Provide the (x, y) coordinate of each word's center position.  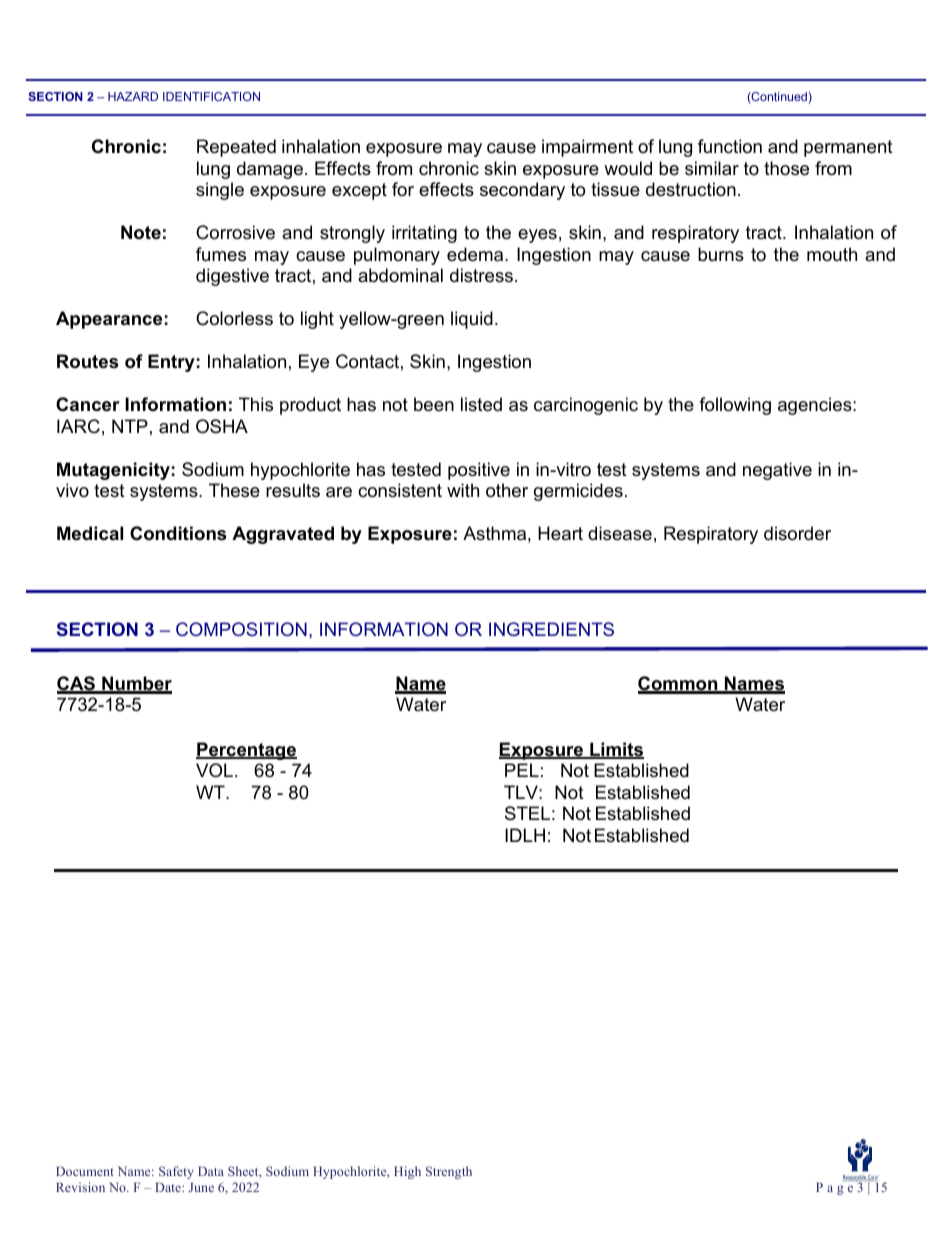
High (407, 1172)
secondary (522, 191)
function (730, 146)
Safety (176, 1172)
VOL (214, 770)
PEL (522, 770)
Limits (616, 750)
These (234, 490)
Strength (449, 1172)
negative (777, 471)
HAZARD (133, 96)
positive (479, 471)
